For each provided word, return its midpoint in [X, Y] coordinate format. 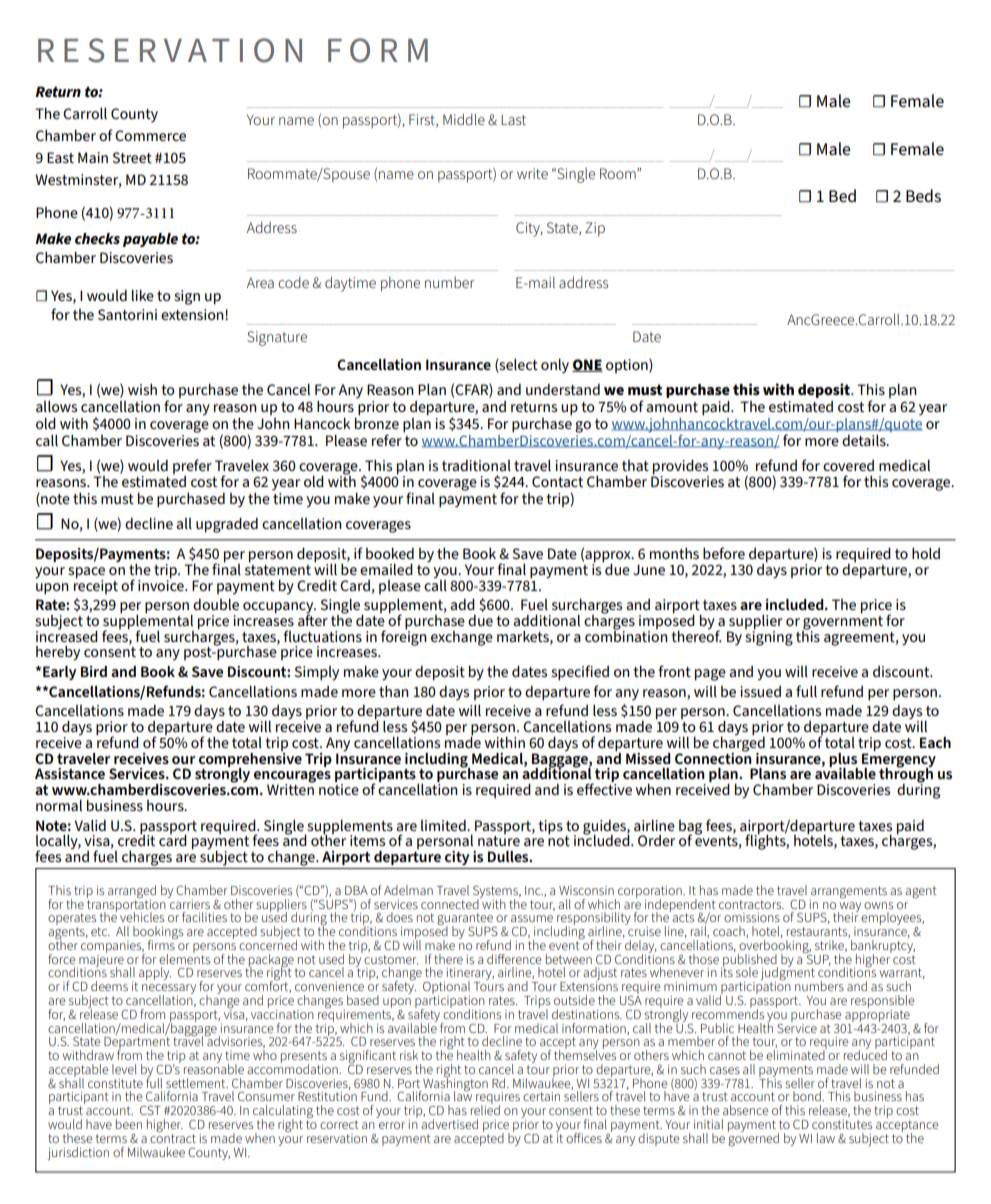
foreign [404, 637]
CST [150, 1110]
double [216, 604]
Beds [923, 196]
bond [808, 1096]
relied [485, 1109]
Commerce [150, 135]
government [842, 622]
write [532, 173]
